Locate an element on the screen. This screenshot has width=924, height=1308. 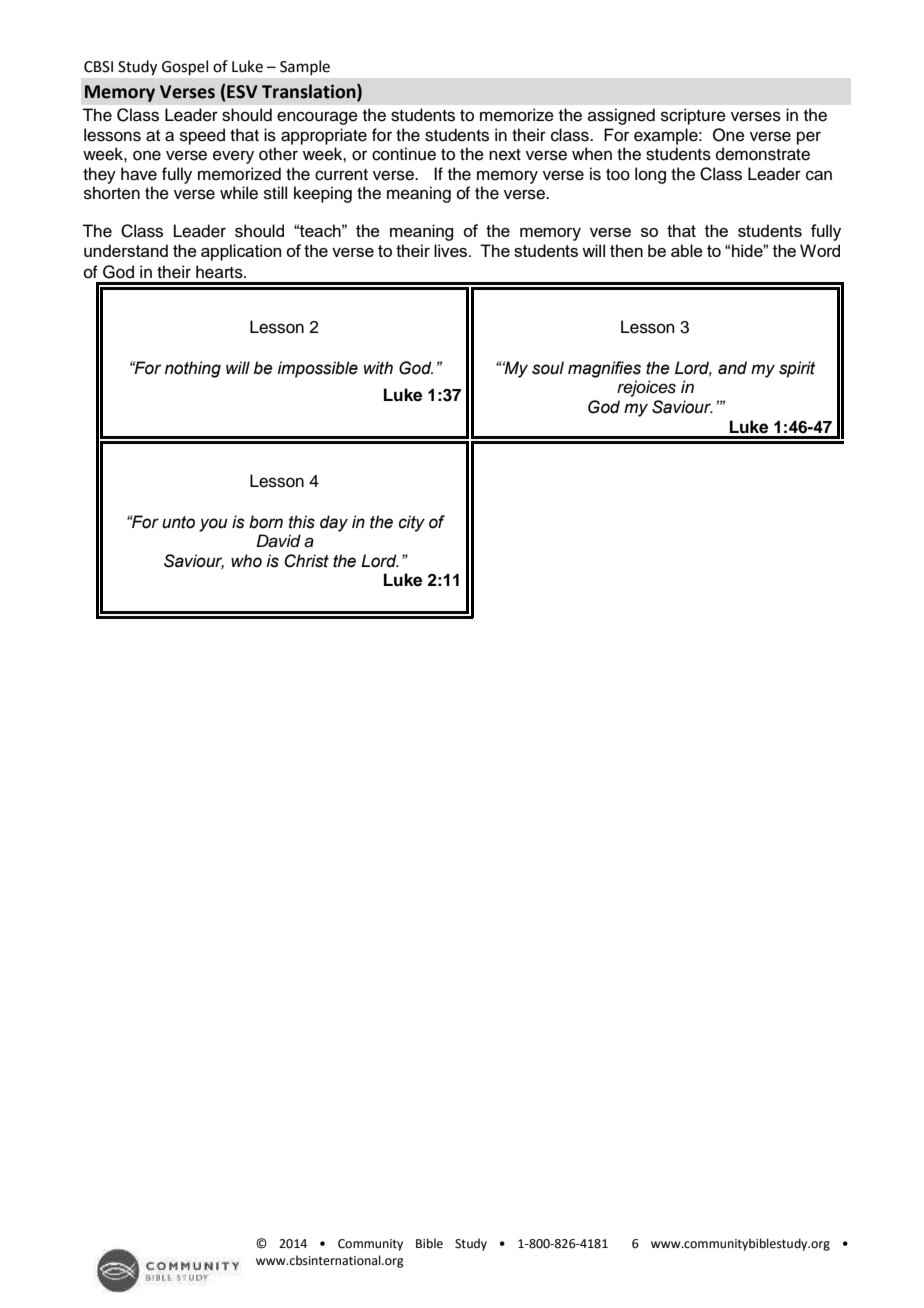
scripture is located at coordinates (693, 116).
